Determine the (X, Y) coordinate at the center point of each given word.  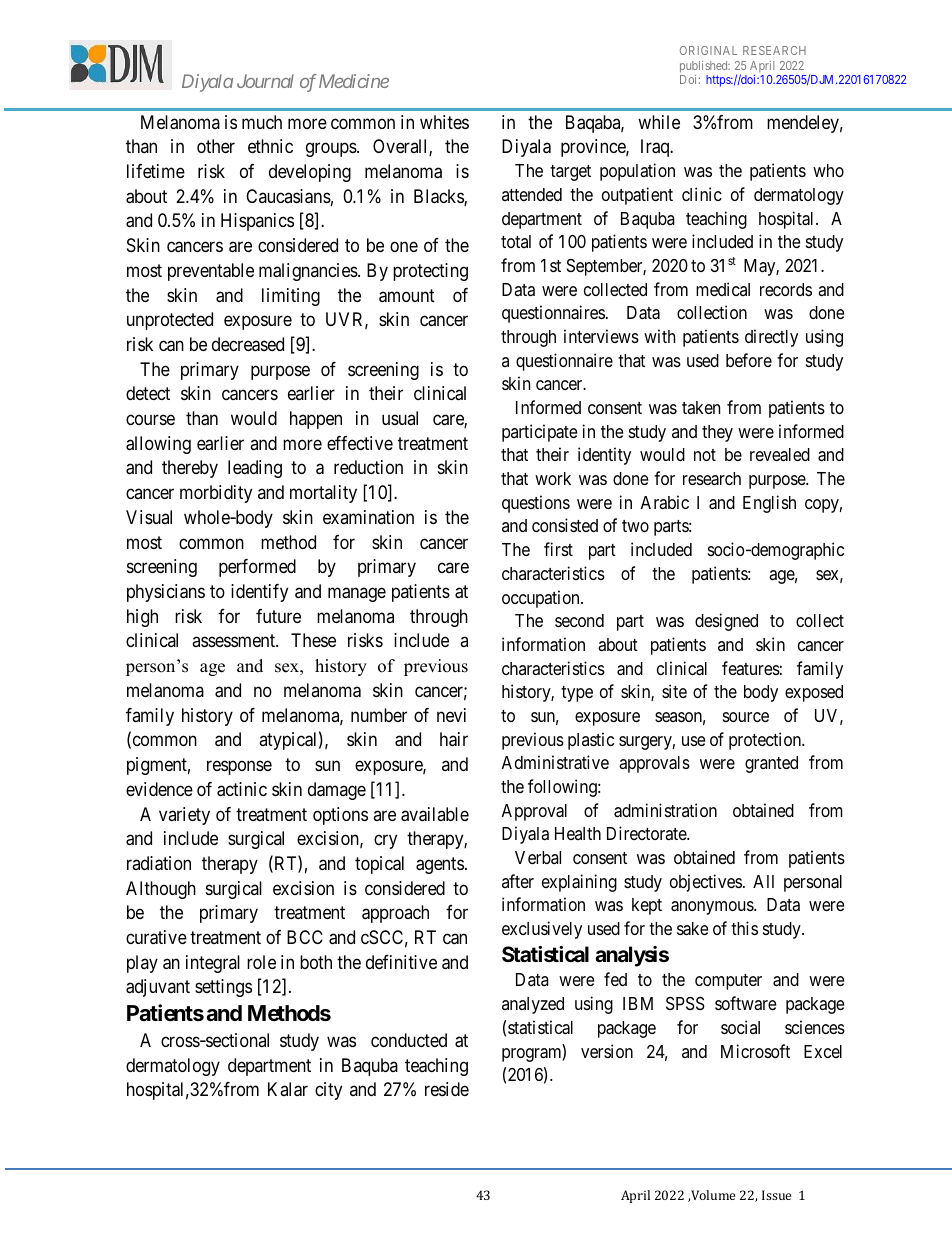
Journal (265, 81)
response (239, 767)
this (744, 928)
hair (454, 739)
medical (723, 289)
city (328, 1091)
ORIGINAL (708, 50)
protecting (430, 272)
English (769, 504)
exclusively (542, 930)
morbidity (216, 494)
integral (213, 964)
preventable (211, 272)
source (746, 717)
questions (536, 504)
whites (444, 122)
